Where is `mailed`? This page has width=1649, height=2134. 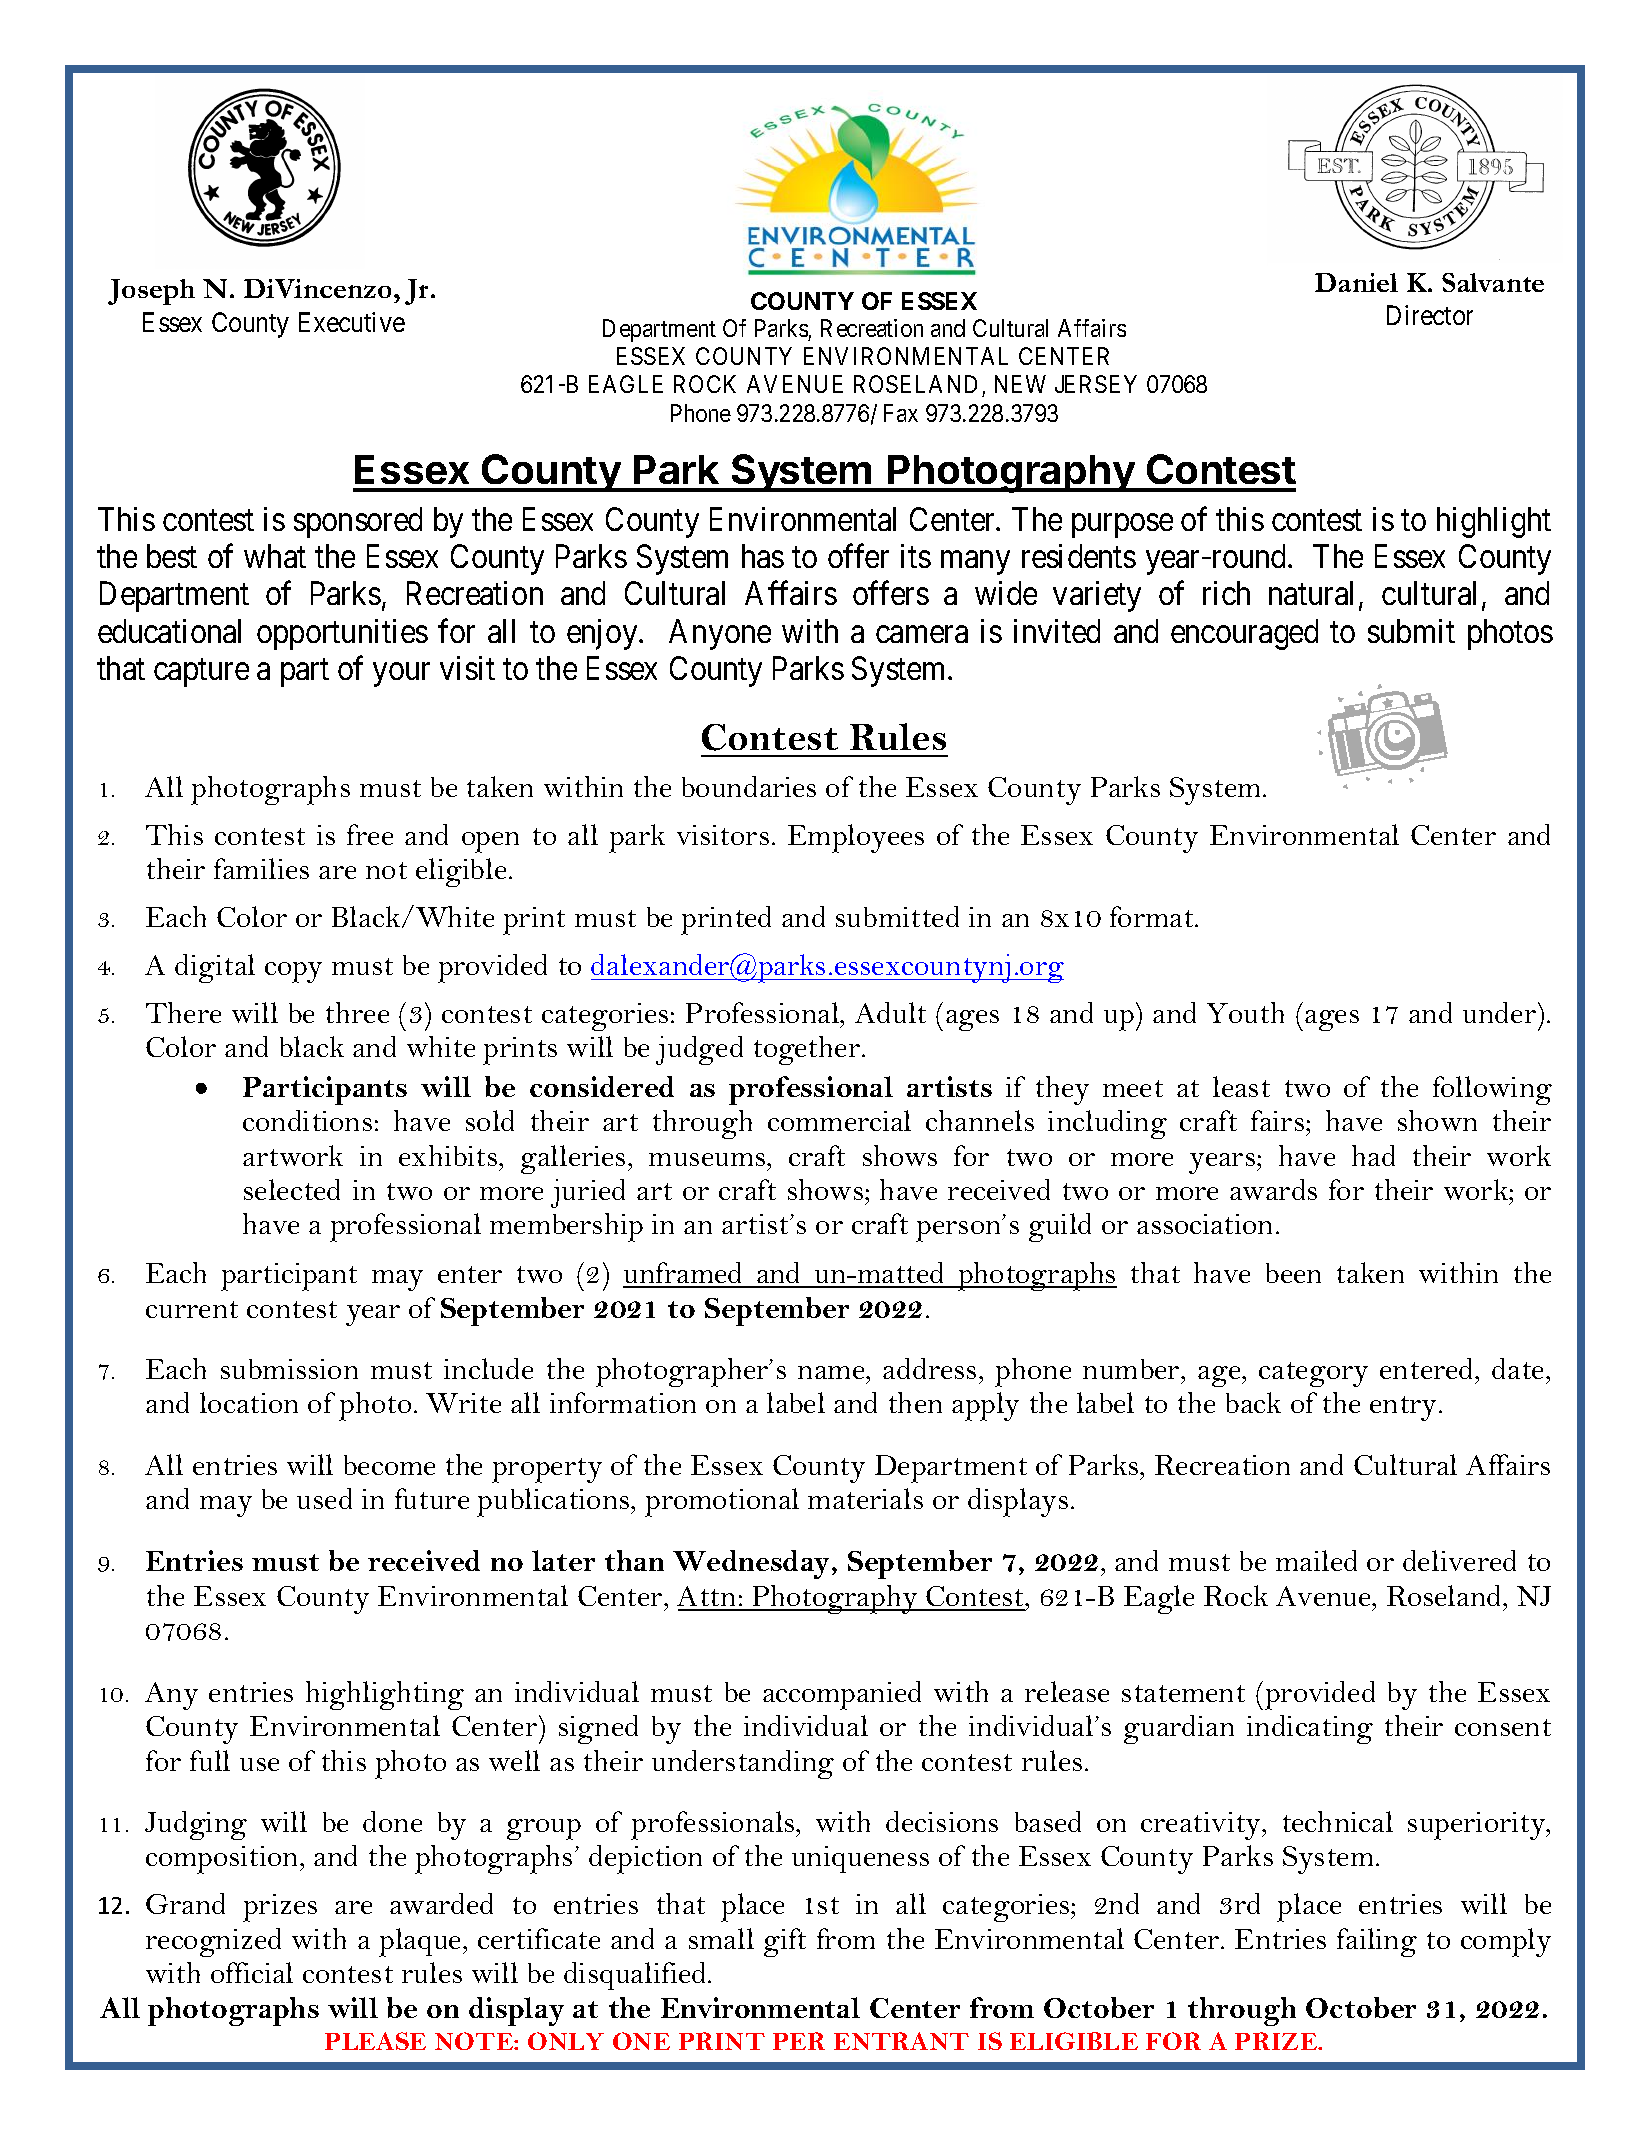 mailed is located at coordinates (1316, 1560).
